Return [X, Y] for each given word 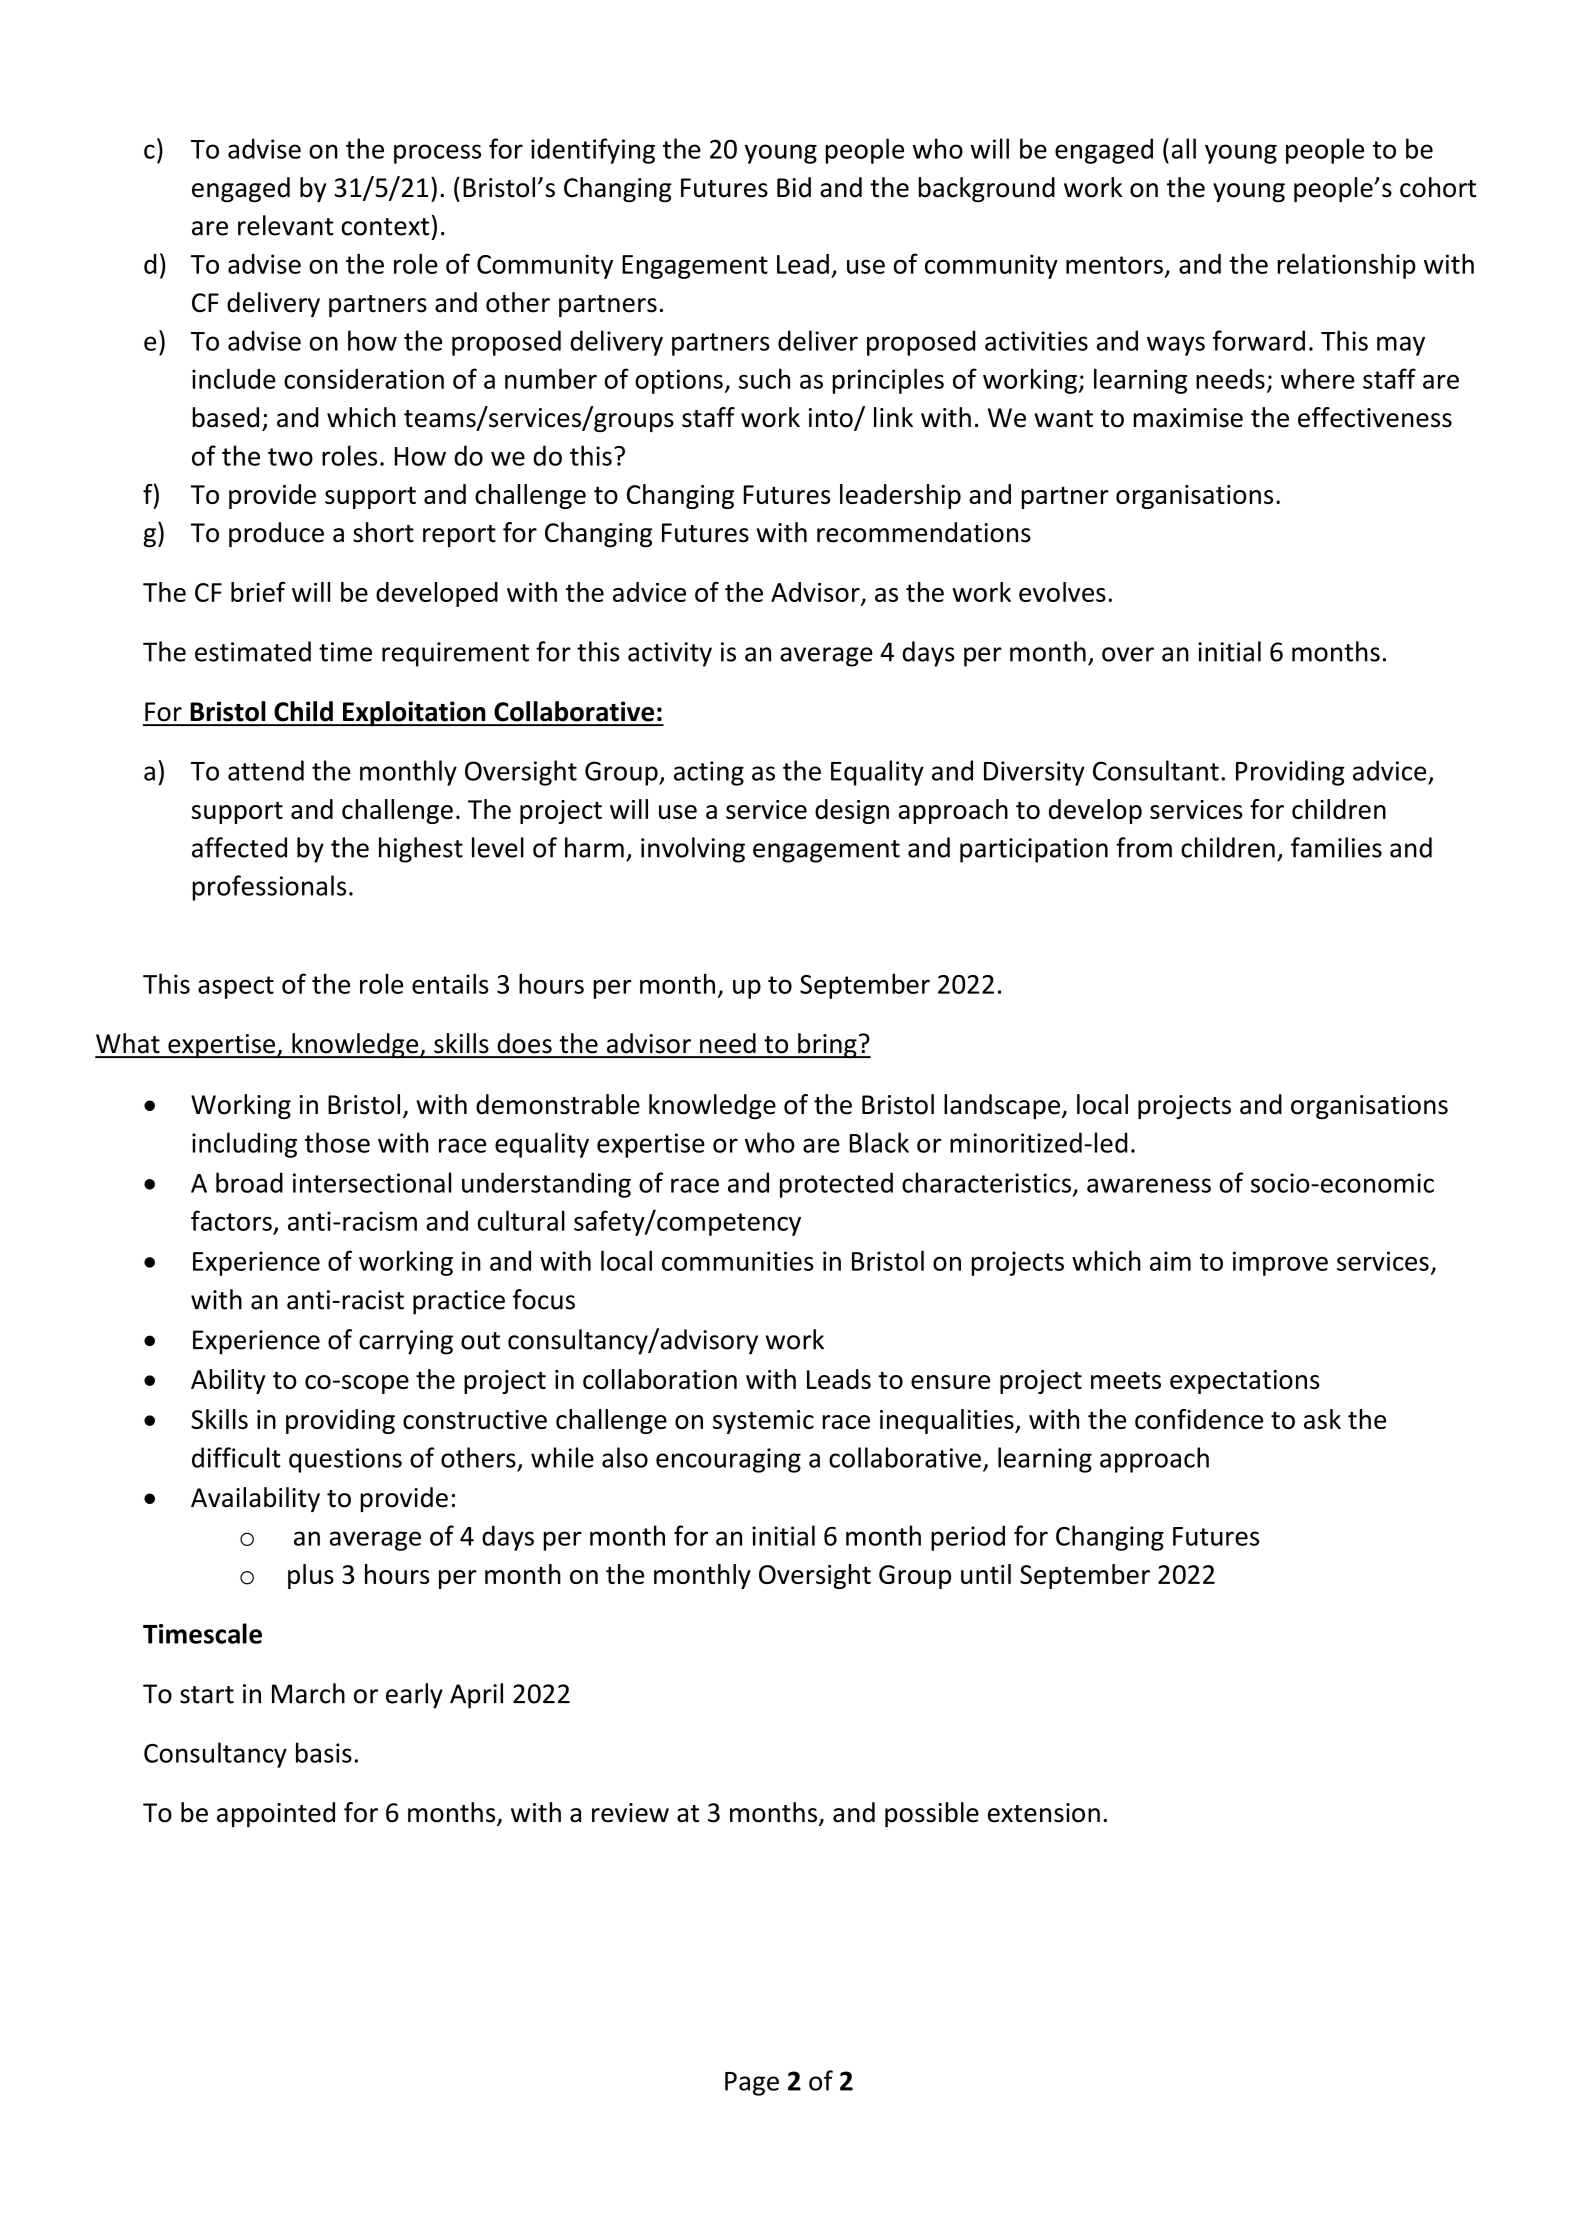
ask [1322, 1419]
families [1336, 847]
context [385, 227]
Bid [794, 187]
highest [421, 850]
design [852, 811]
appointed [276, 1814]
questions [345, 1460]
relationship [1346, 266]
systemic [763, 1422]
